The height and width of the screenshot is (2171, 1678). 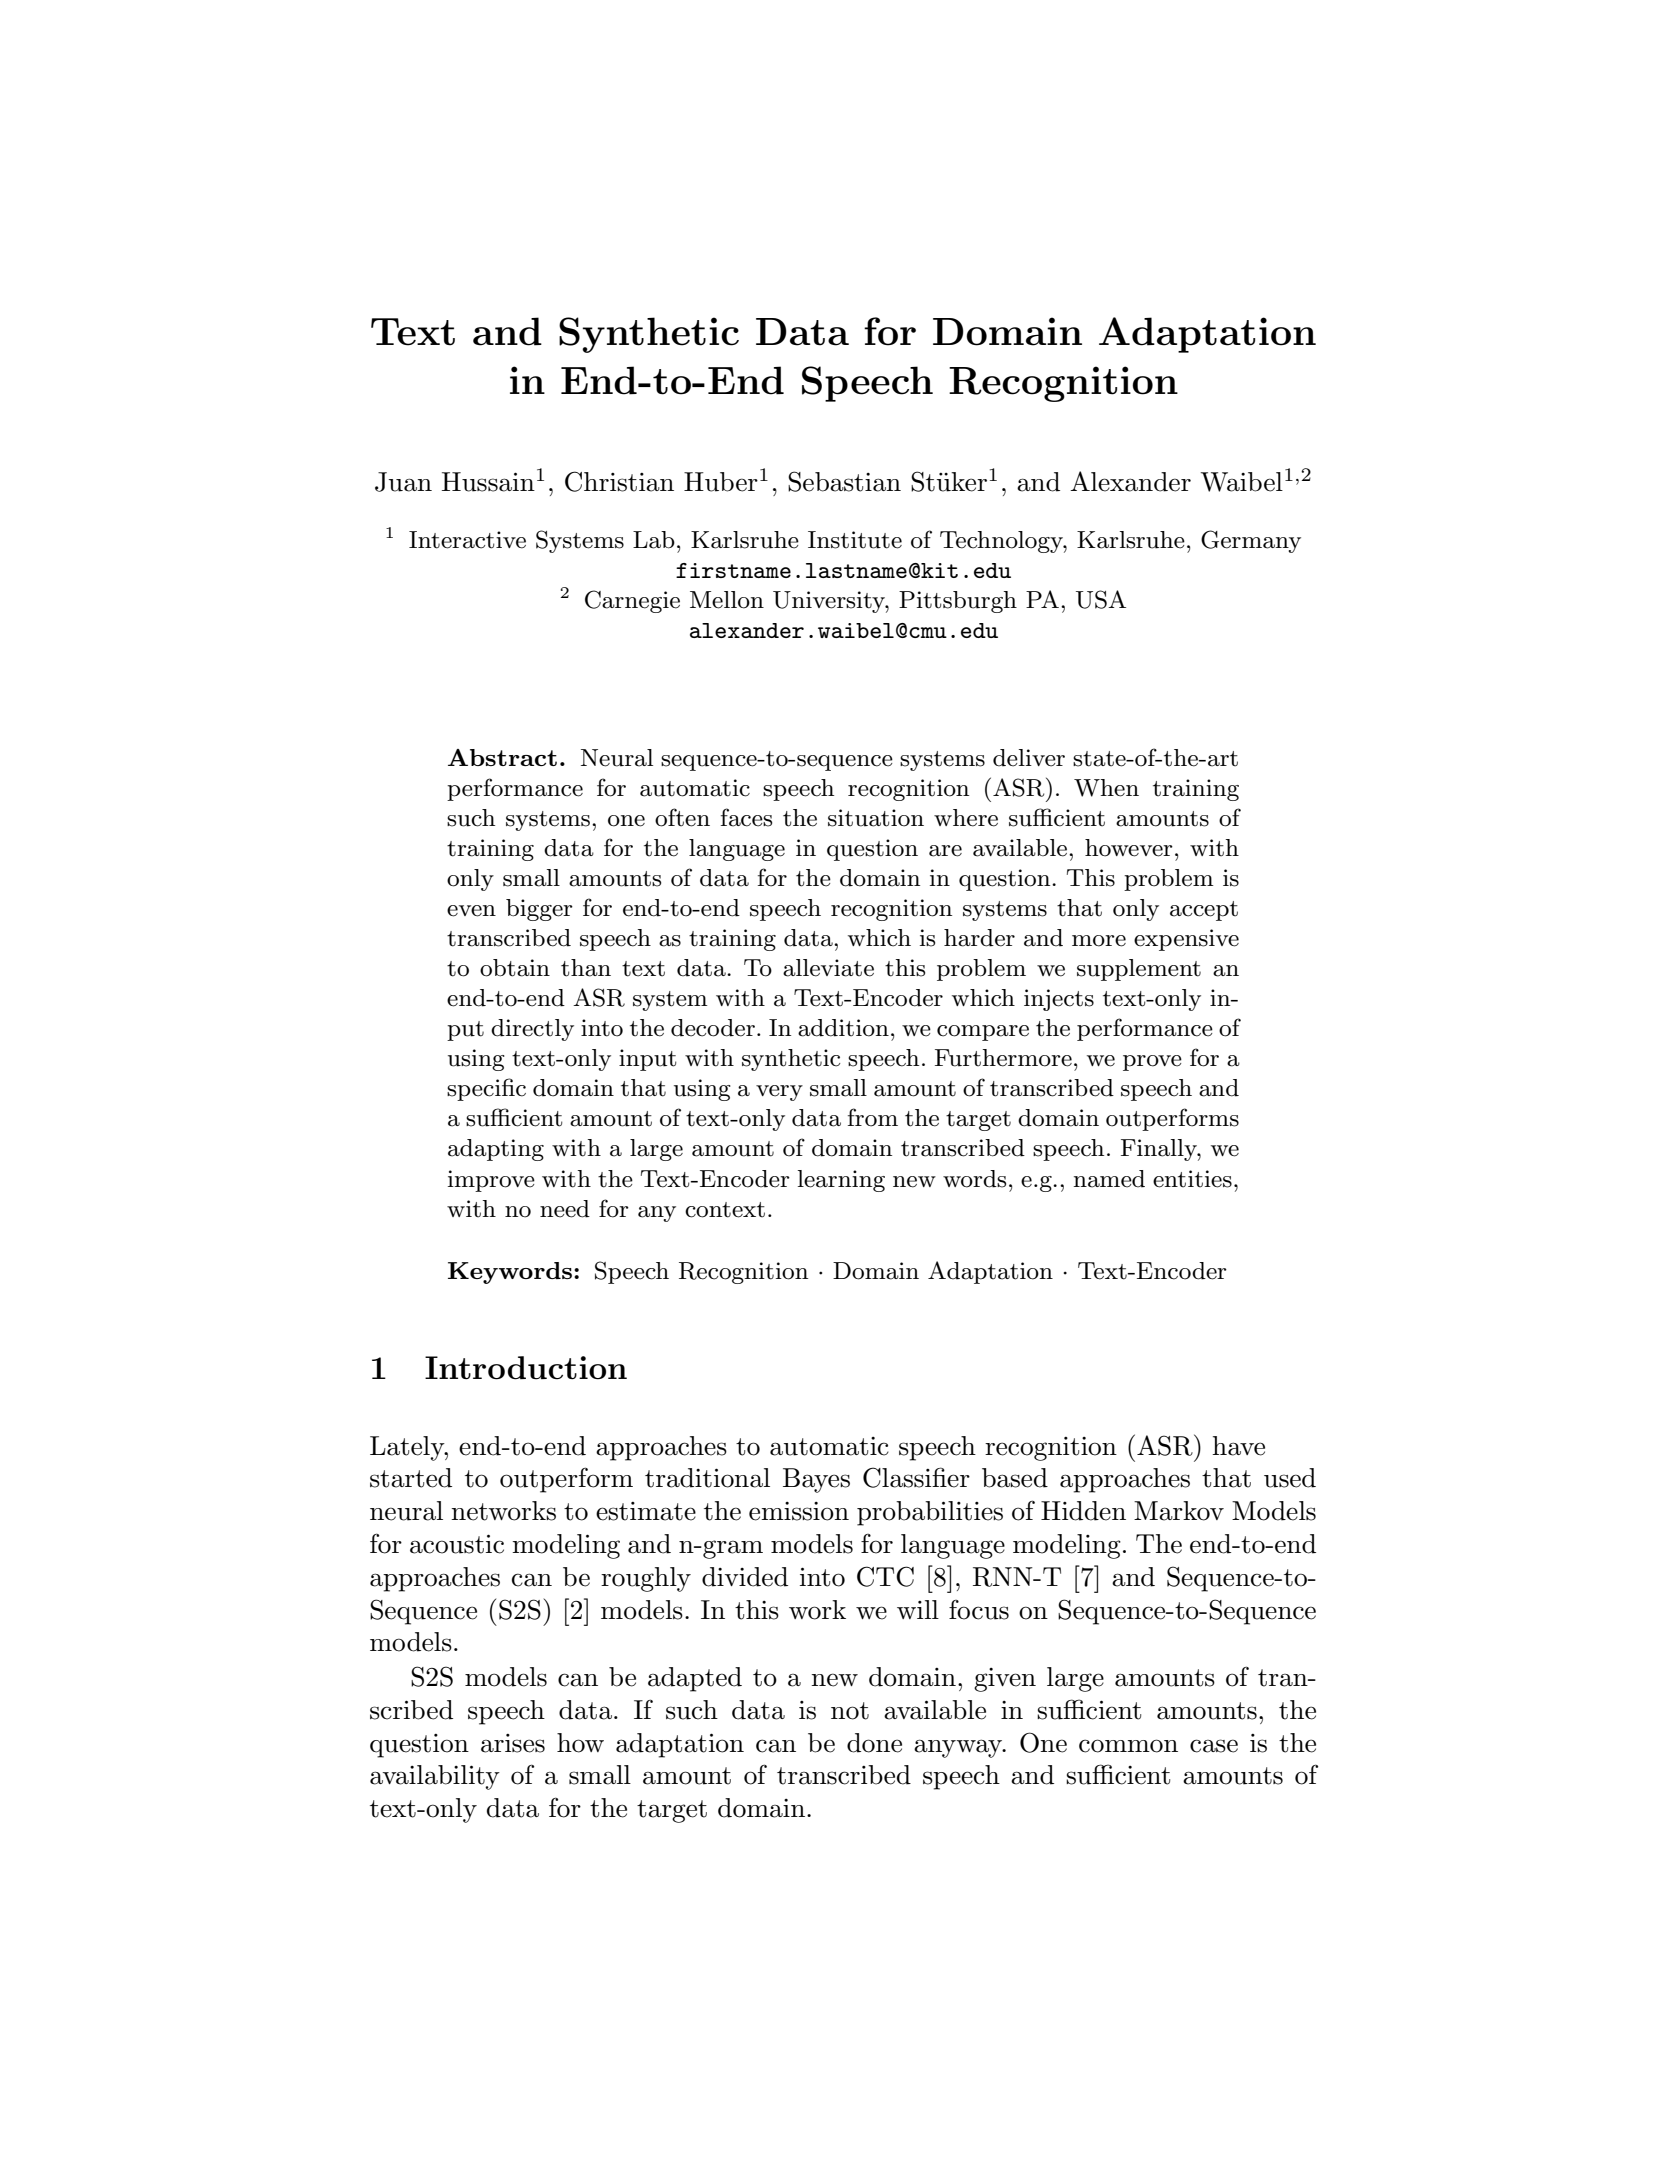 What do you see at coordinates (816, 1480) in the screenshot?
I see `Bayes` at bounding box center [816, 1480].
